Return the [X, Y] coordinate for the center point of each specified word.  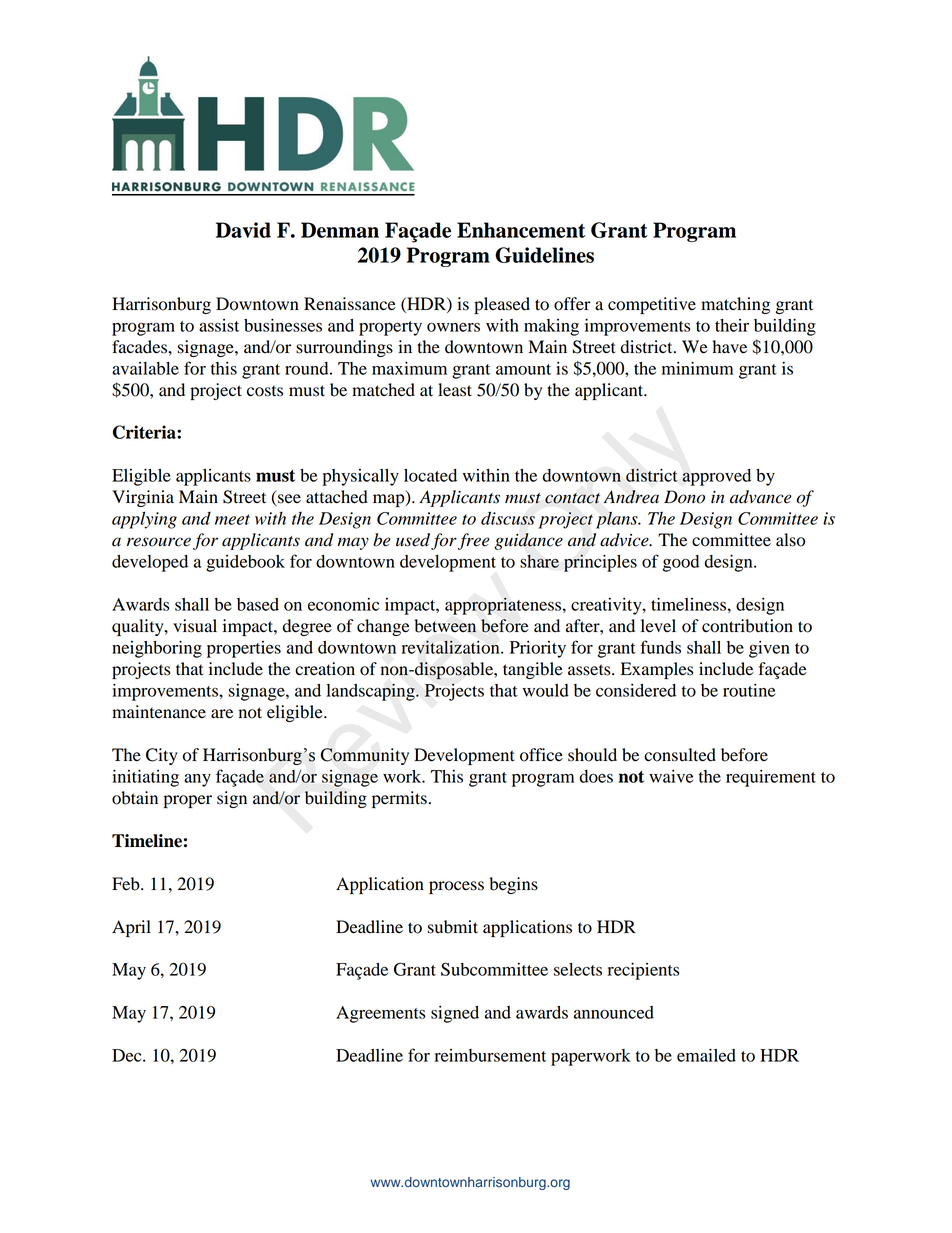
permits [399, 799]
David [243, 230]
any [197, 780]
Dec [128, 1055]
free [474, 541]
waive [671, 776]
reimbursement [490, 1055]
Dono [684, 497]
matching [735, 305]
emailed [706, 1055]
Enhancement [521, 230]
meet [232, 519]
